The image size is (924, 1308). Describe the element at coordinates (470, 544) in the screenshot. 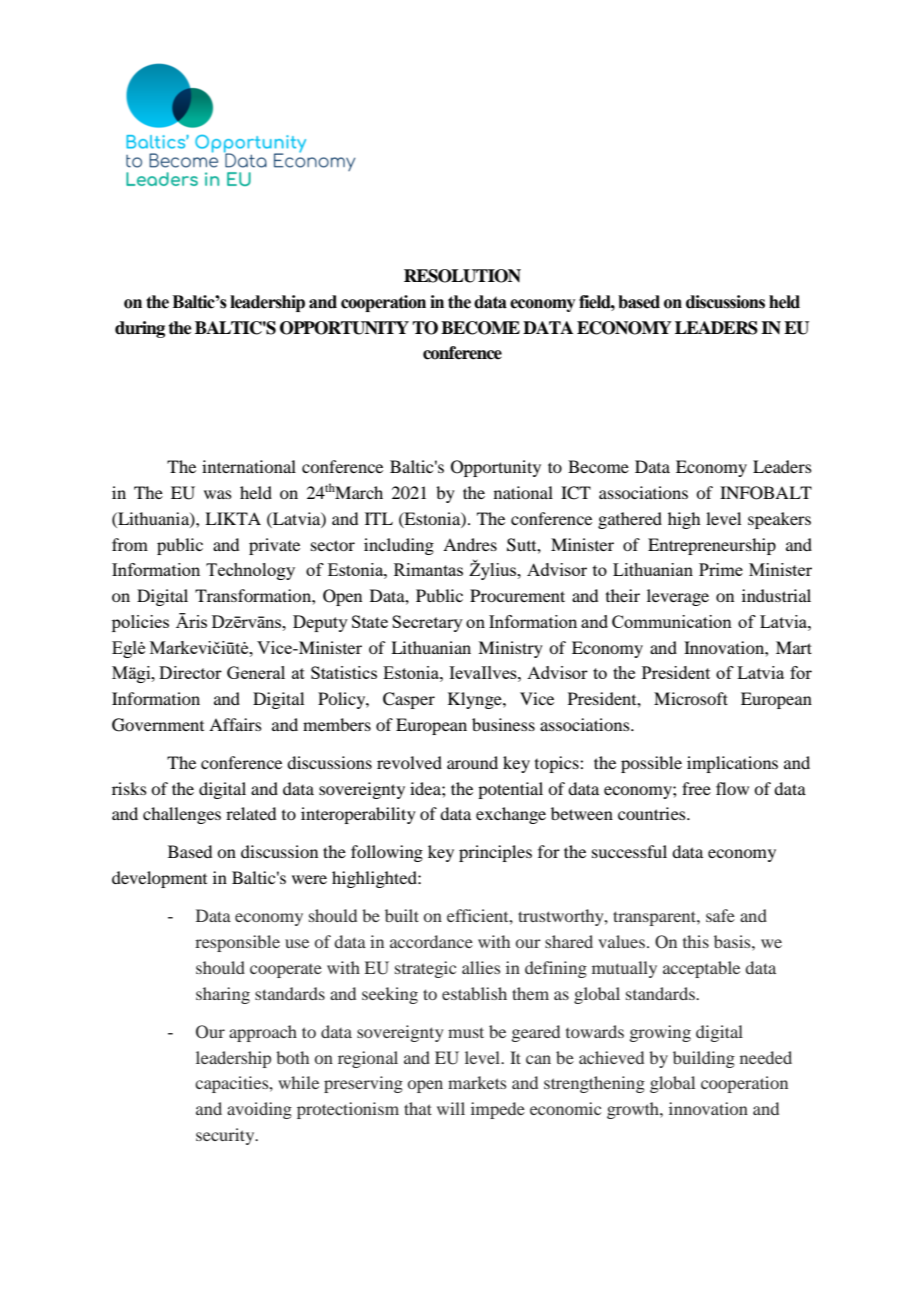

I see `Andres` at that location.
